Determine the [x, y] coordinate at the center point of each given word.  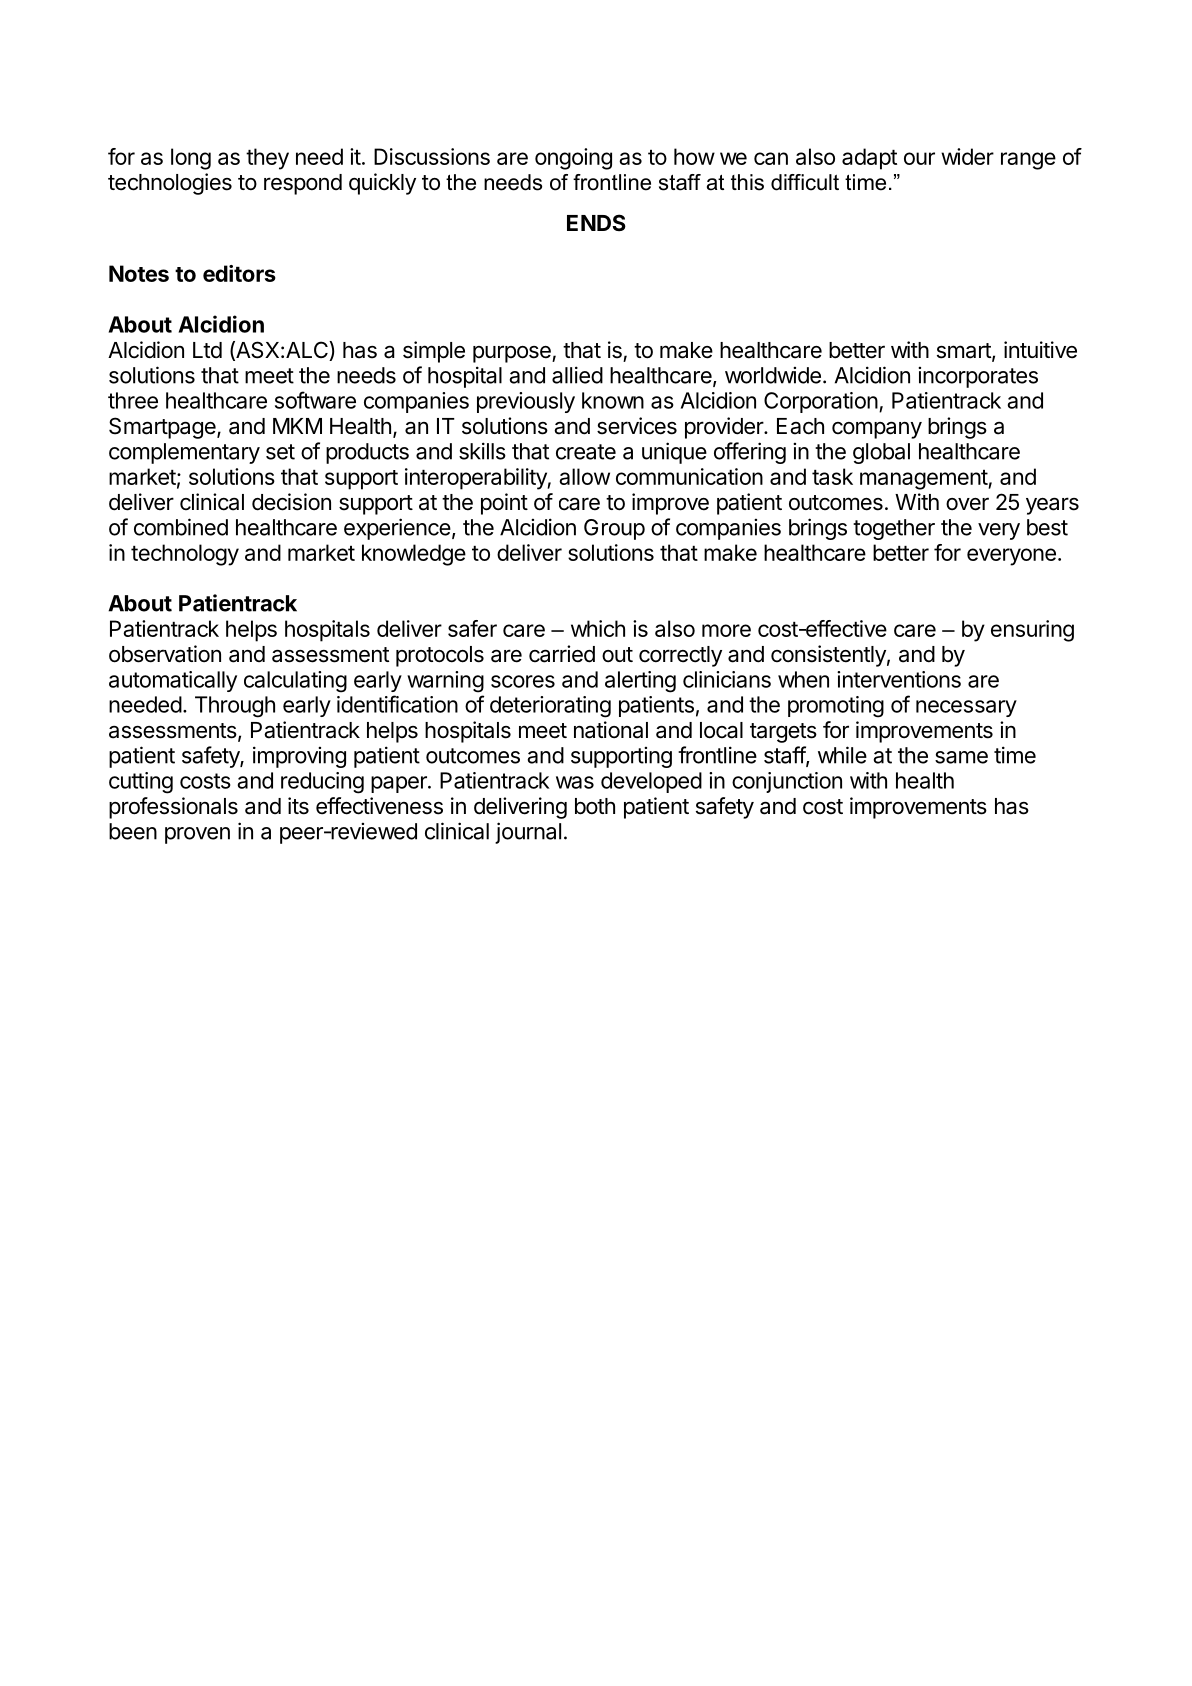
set [280, 452]
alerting [640, 682]
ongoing [573, 159]
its [298, 806]
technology [185, 555]
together [894, 529]
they [267, 159]
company [877, 430]
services [637, 426]
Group [614, 529]
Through [235, 707]
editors [239, 273]
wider [967, 156]
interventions [899, 679]
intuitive [1040, 350]
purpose [513, 354]
